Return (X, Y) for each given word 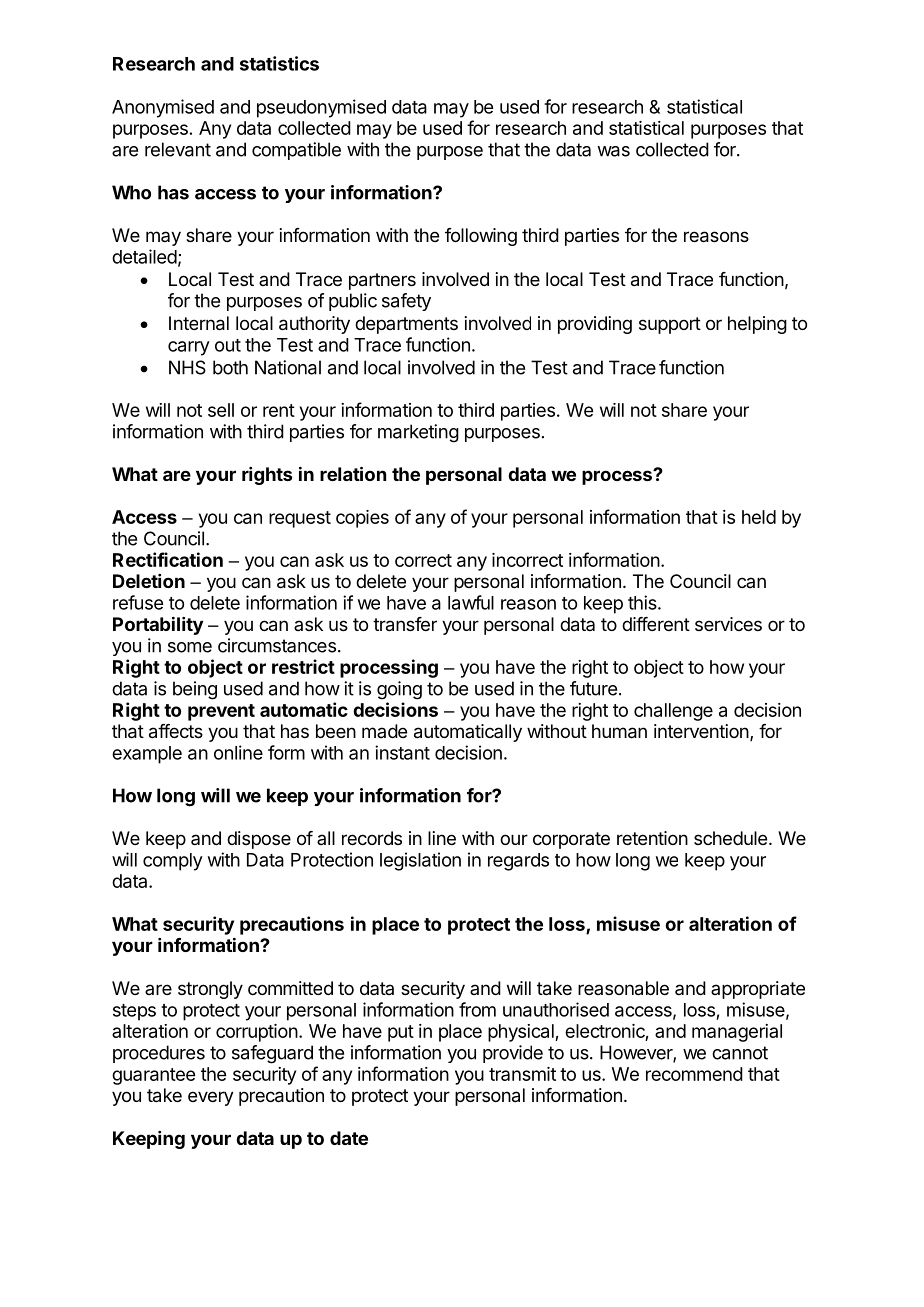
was (613, 151)
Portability (158, 626)
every (211, 1098)
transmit (522, 1074)
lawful (471, 602)
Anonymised (163, 108)
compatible (296, 151)
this (643, 602)
